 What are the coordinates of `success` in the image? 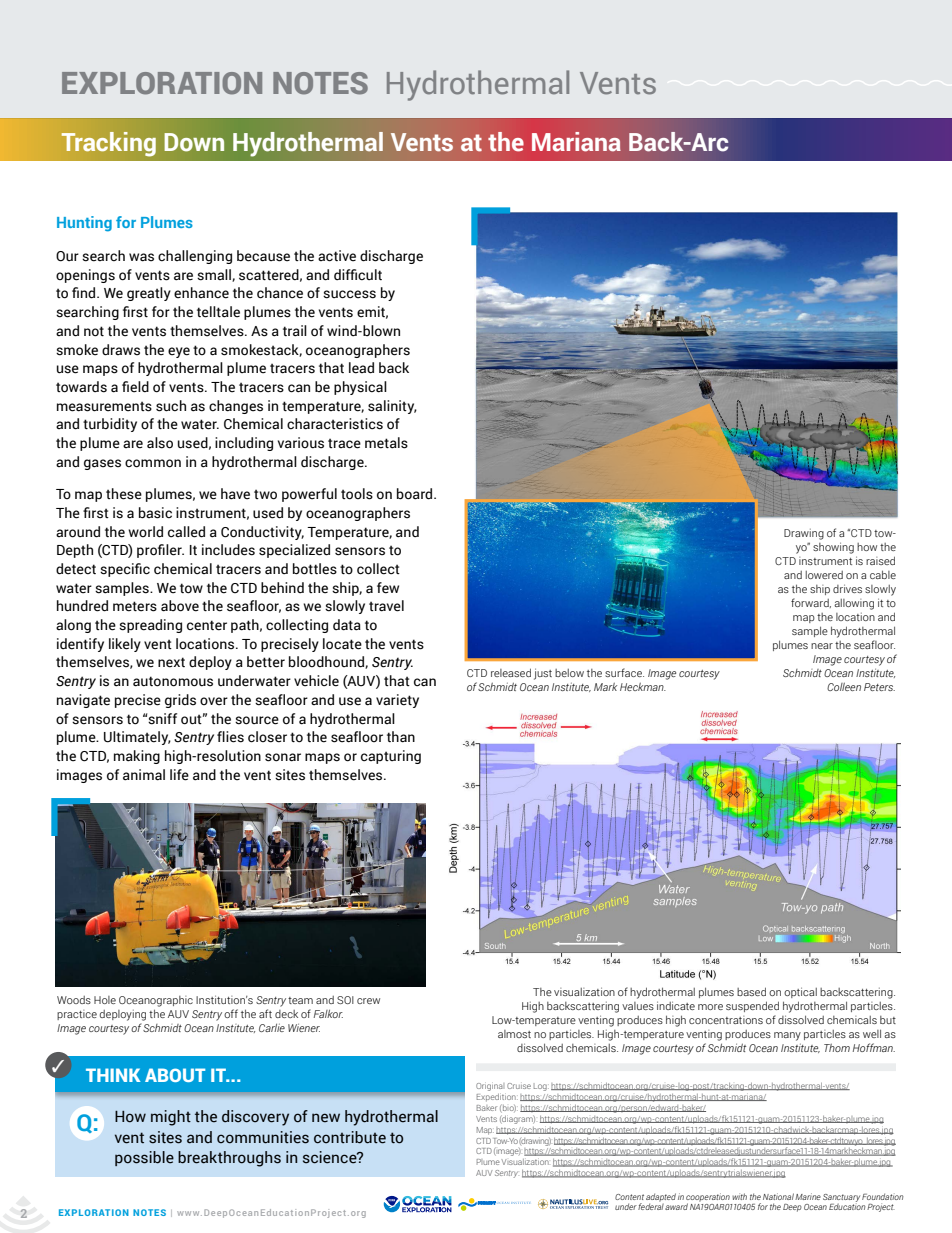 It's located at (349, 294).
